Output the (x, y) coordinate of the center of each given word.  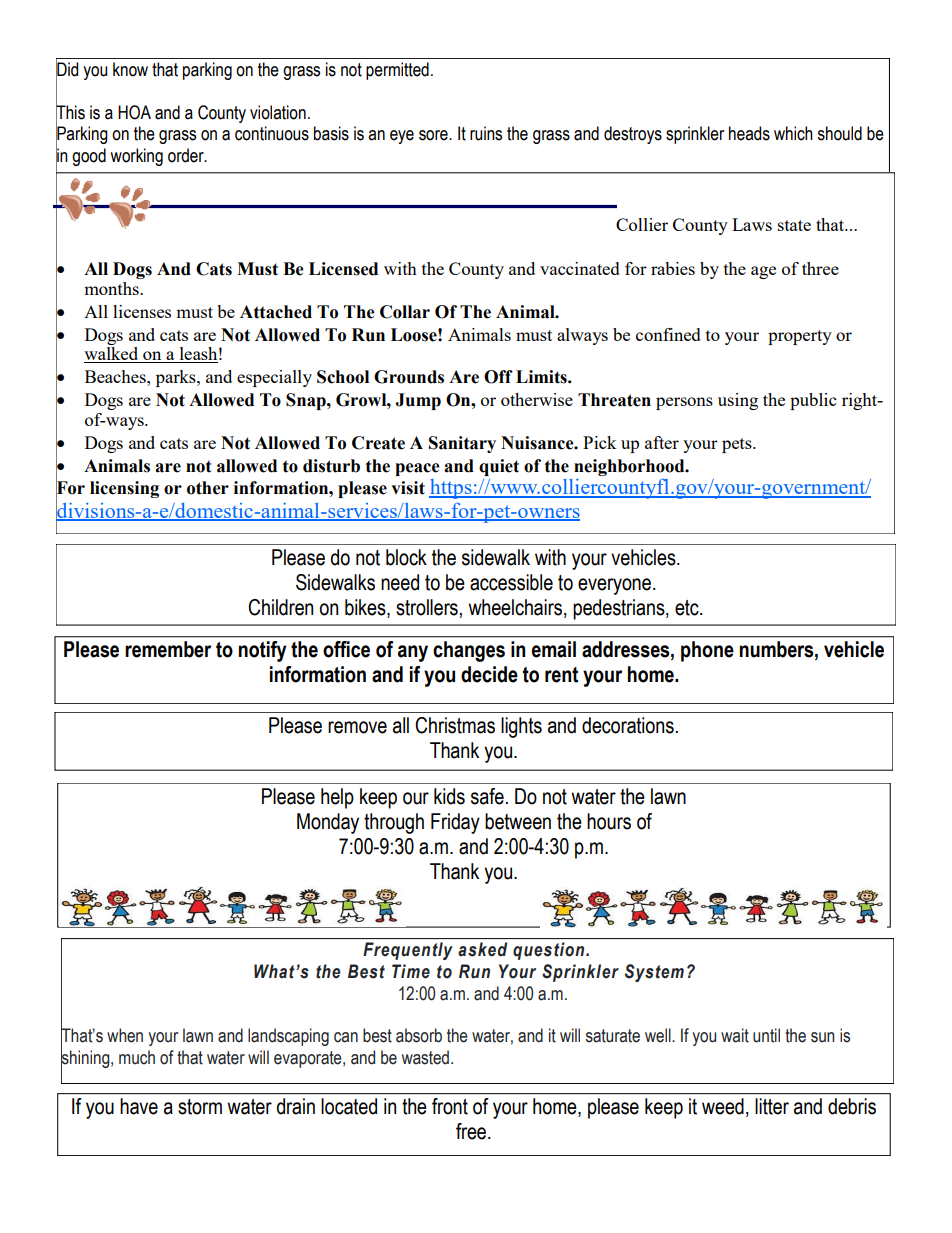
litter (772, 1106)
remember (168, 649)
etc (688, 608)
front (450, 1106)
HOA (134, 112)
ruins (486, 133)
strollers (427, 607)
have (139, 1106)
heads (749, 133)
